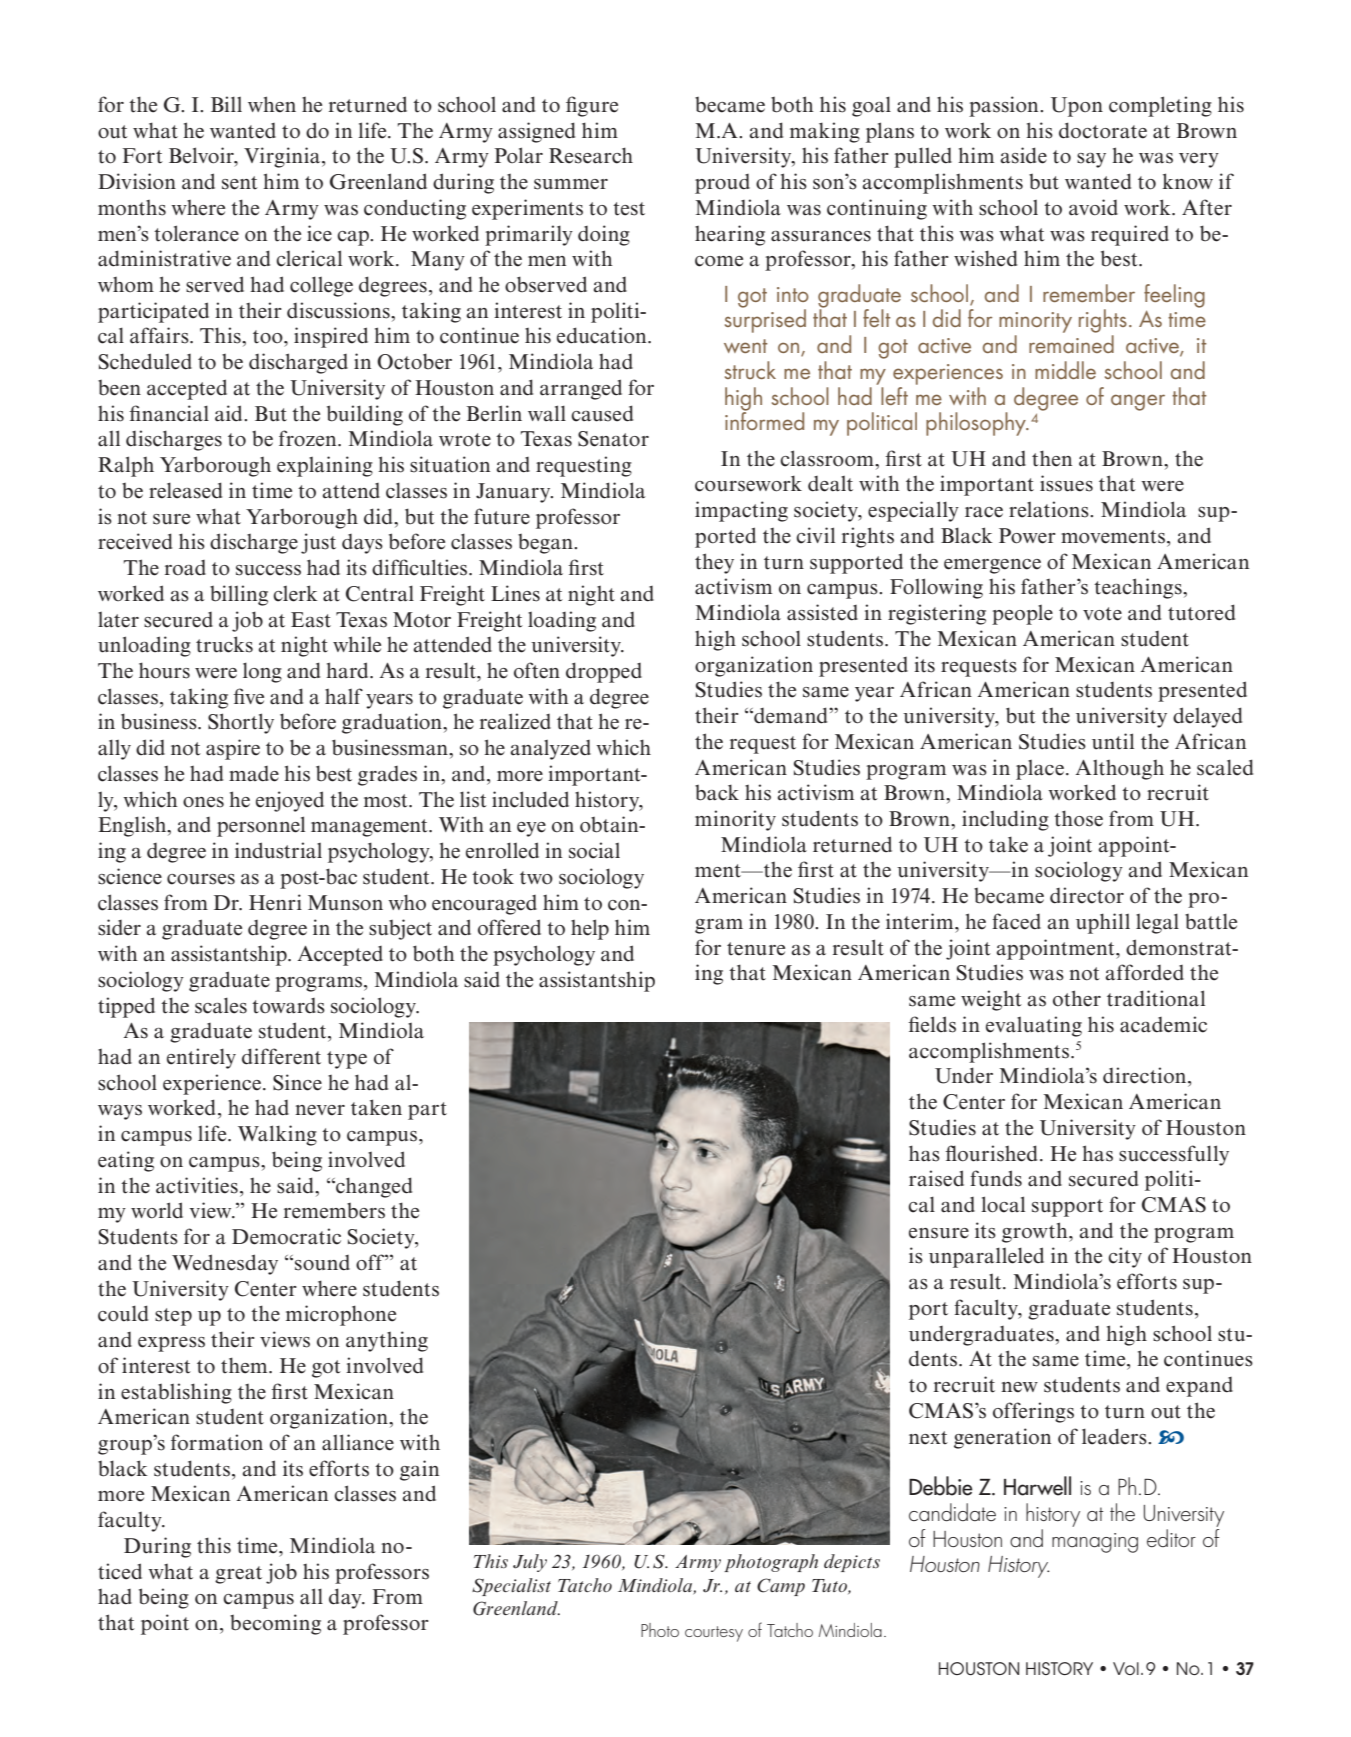 The width and height of the screenshot is (1351, 1737). I want to click on city, so click(1125, 1257).
